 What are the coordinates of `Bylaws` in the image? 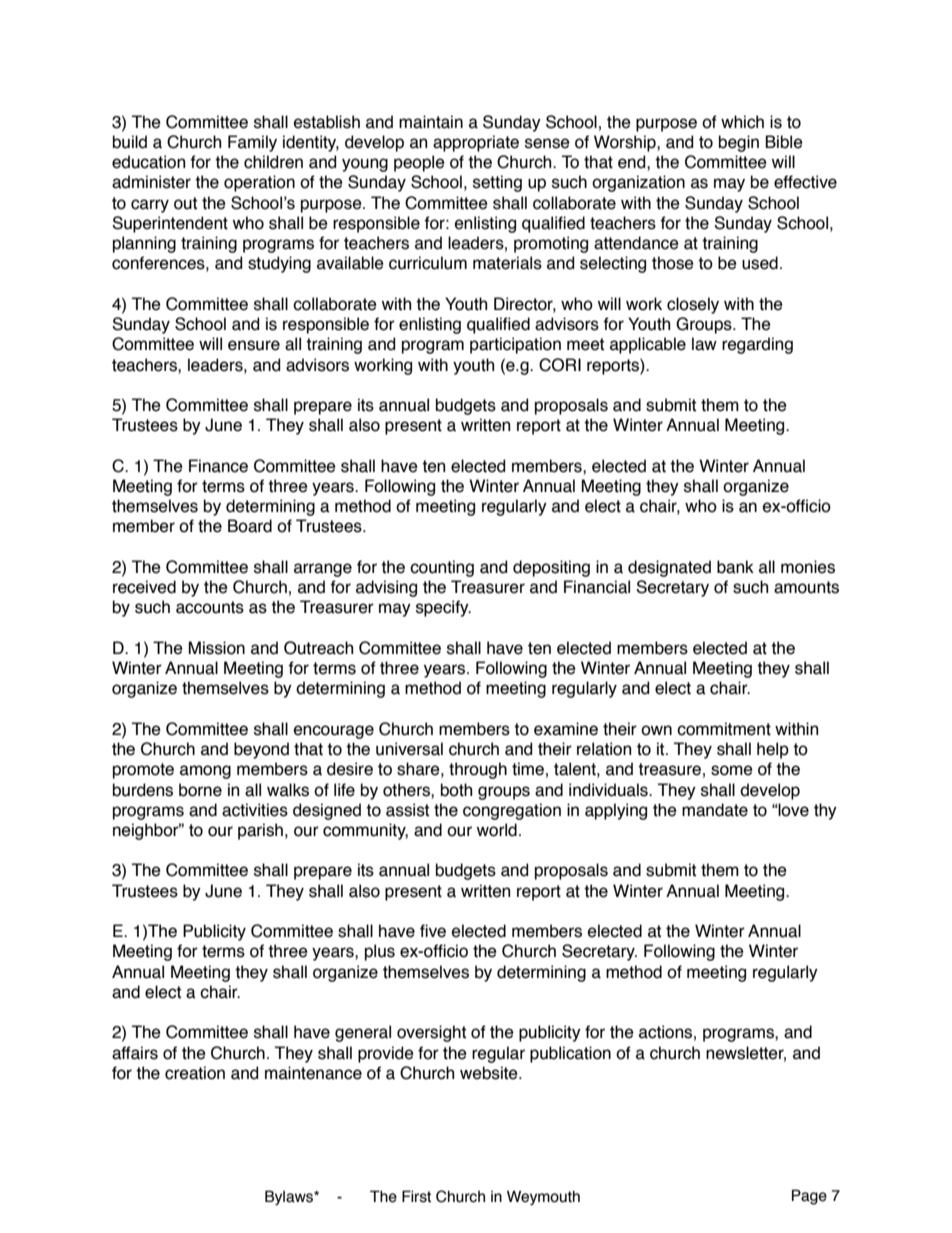 It's located at (290, 1197).
